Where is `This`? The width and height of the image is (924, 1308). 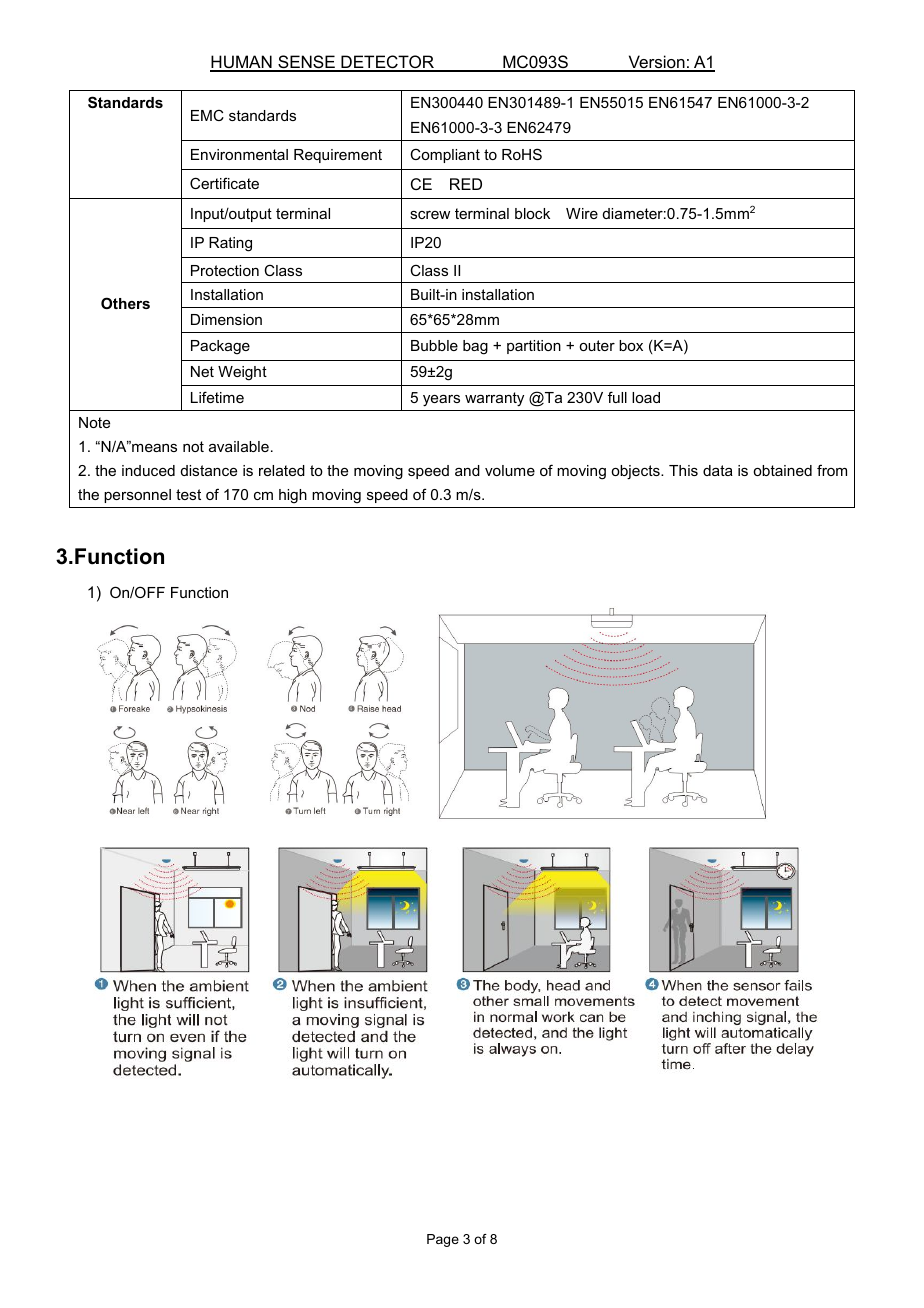 This is located at coordinates (683, 470).
